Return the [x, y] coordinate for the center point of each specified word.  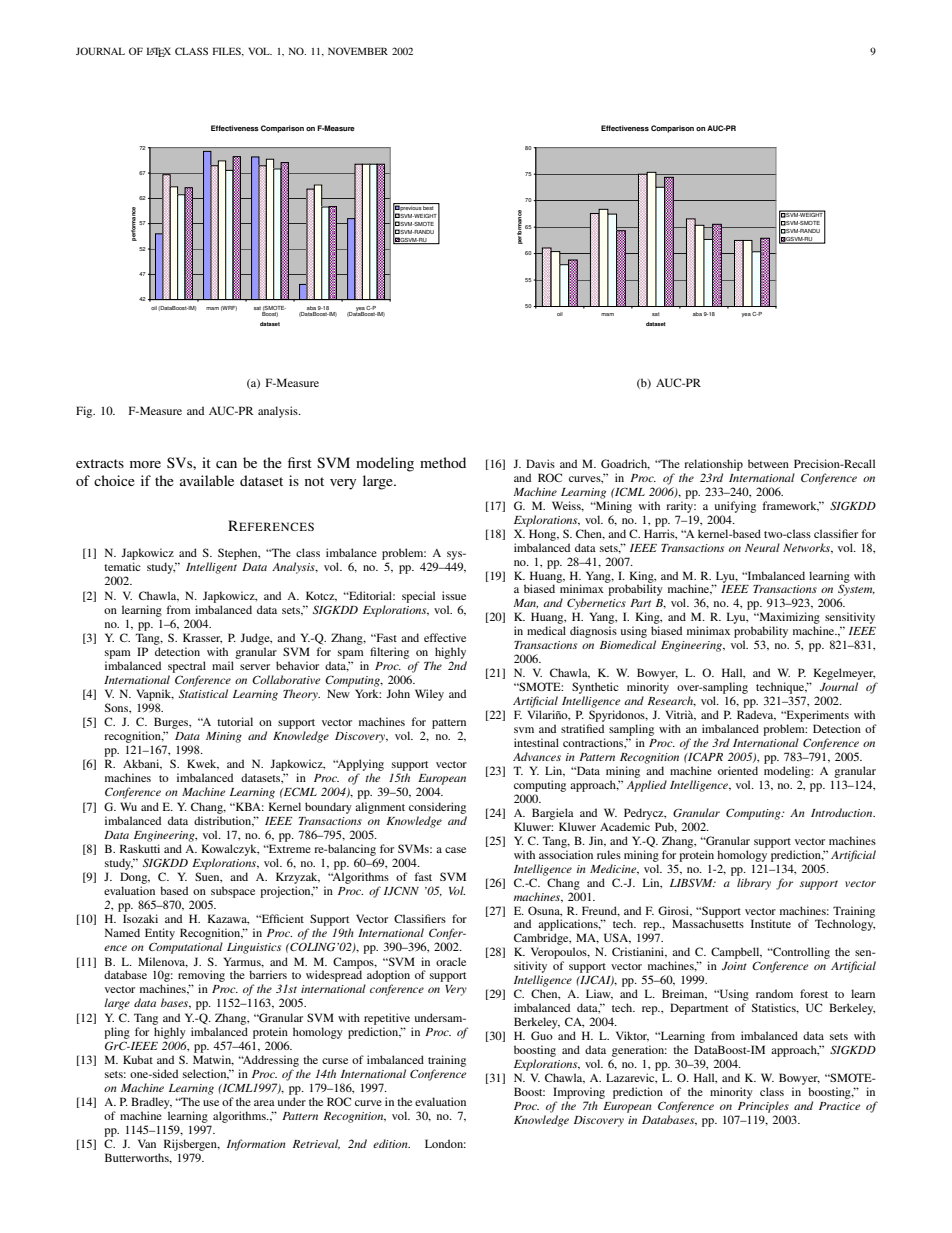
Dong [135, 878]
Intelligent [211, 568]
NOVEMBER [358, 51]
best [429, 206]
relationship [713, 465]
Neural [762, 547]
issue [454, 595]
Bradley [151, 1103]
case [455, 850]
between [768, 463]
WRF [229, 308]
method [443, 462]
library [754, 884]
